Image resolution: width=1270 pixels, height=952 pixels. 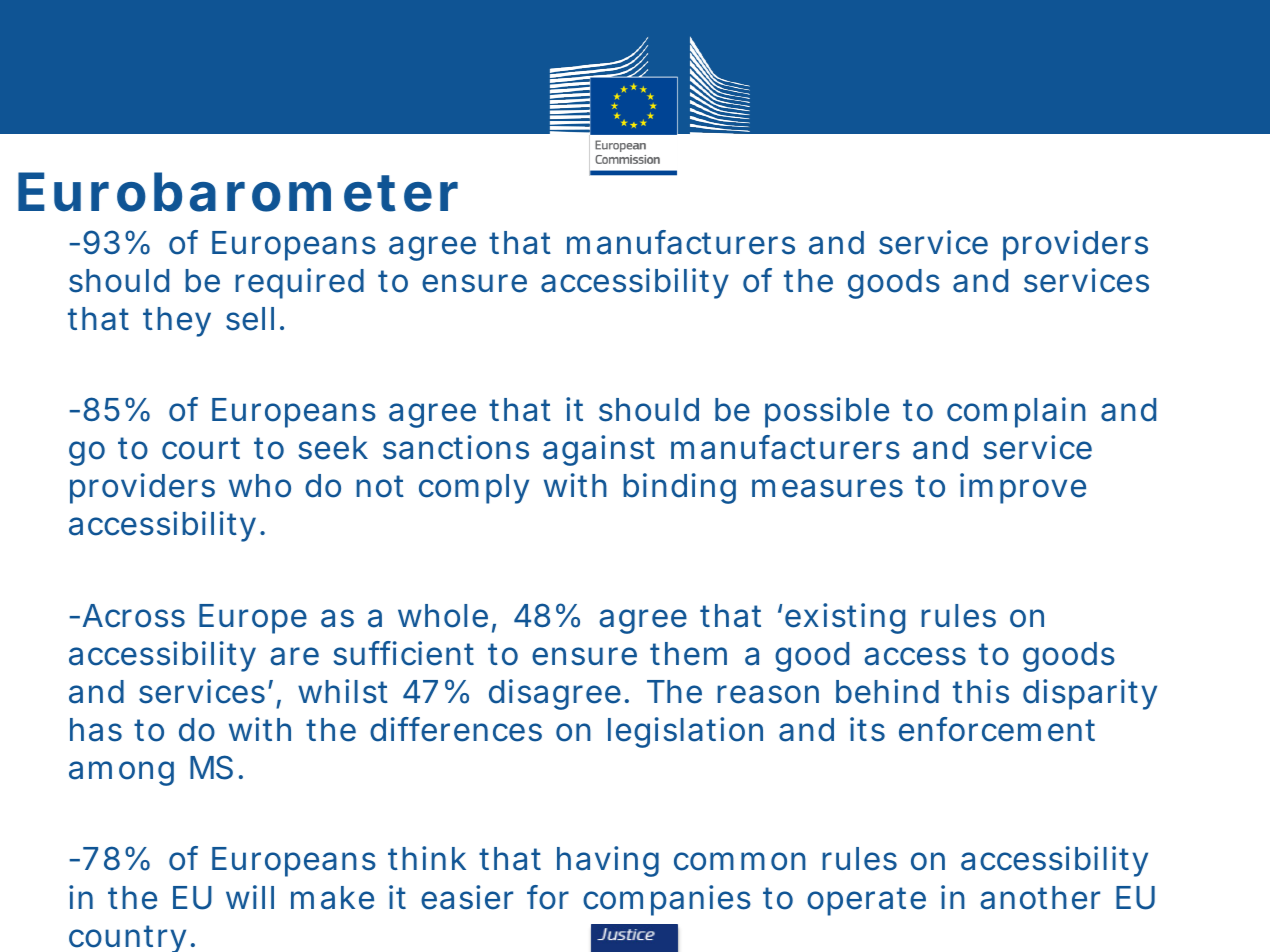 I want to click on sell, so click(x=250, y=319).
